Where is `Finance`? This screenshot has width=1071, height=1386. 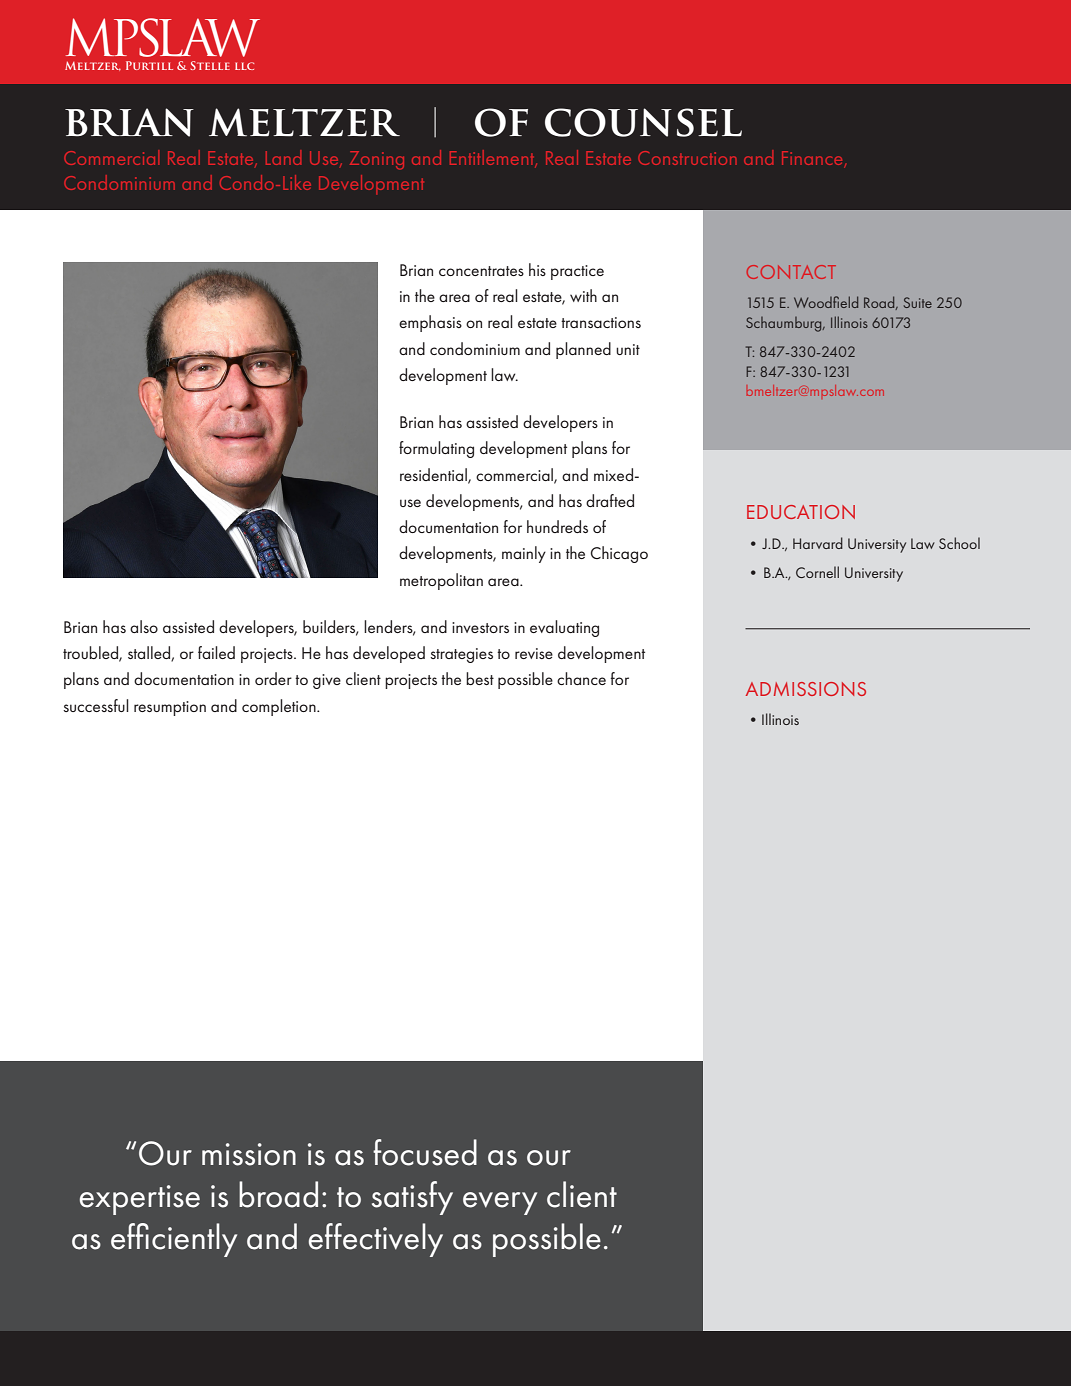
Finance is located at coordinates (813, 159).
